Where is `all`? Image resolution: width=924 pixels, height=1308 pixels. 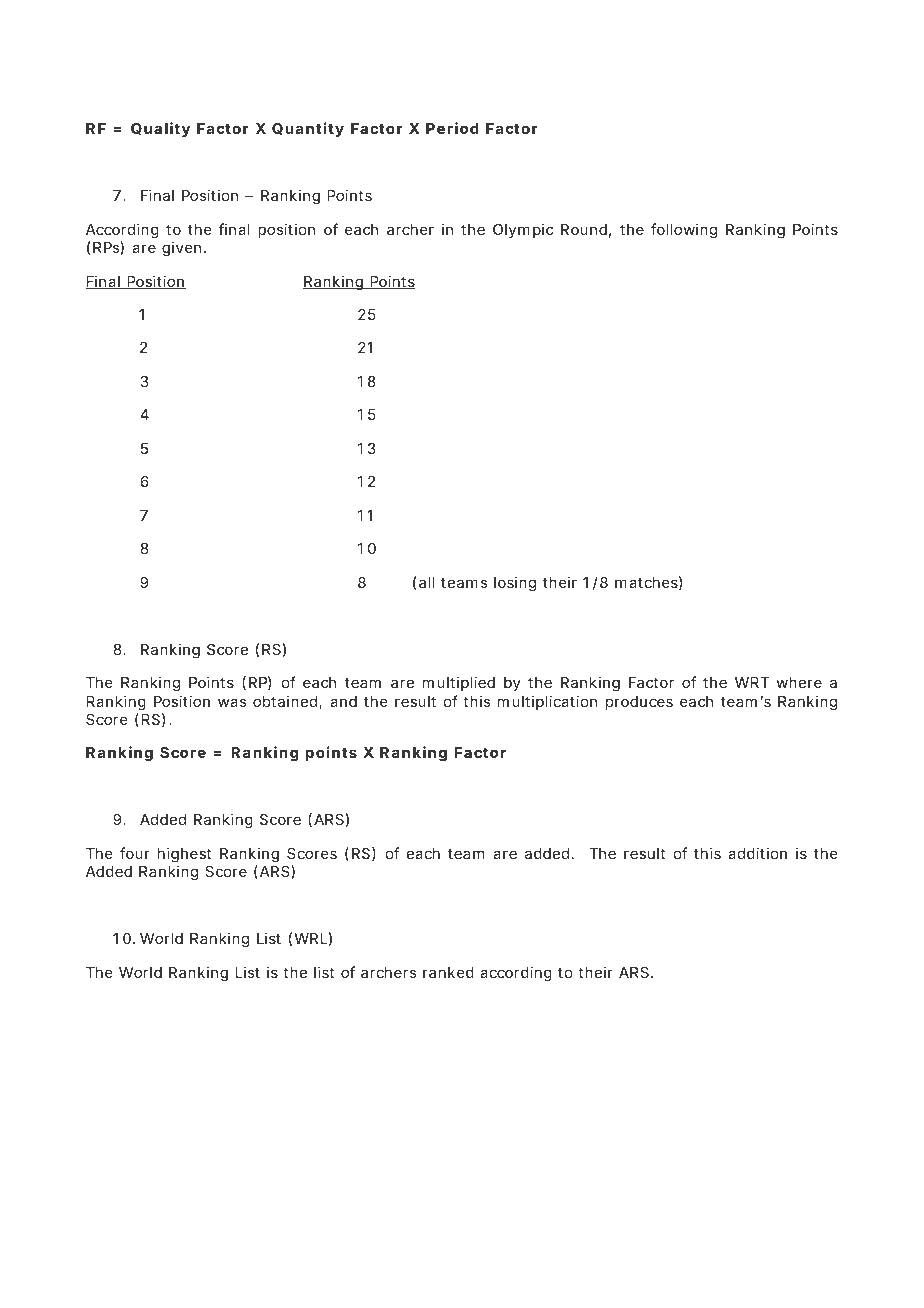
all is located at coordinates (427, 582).
